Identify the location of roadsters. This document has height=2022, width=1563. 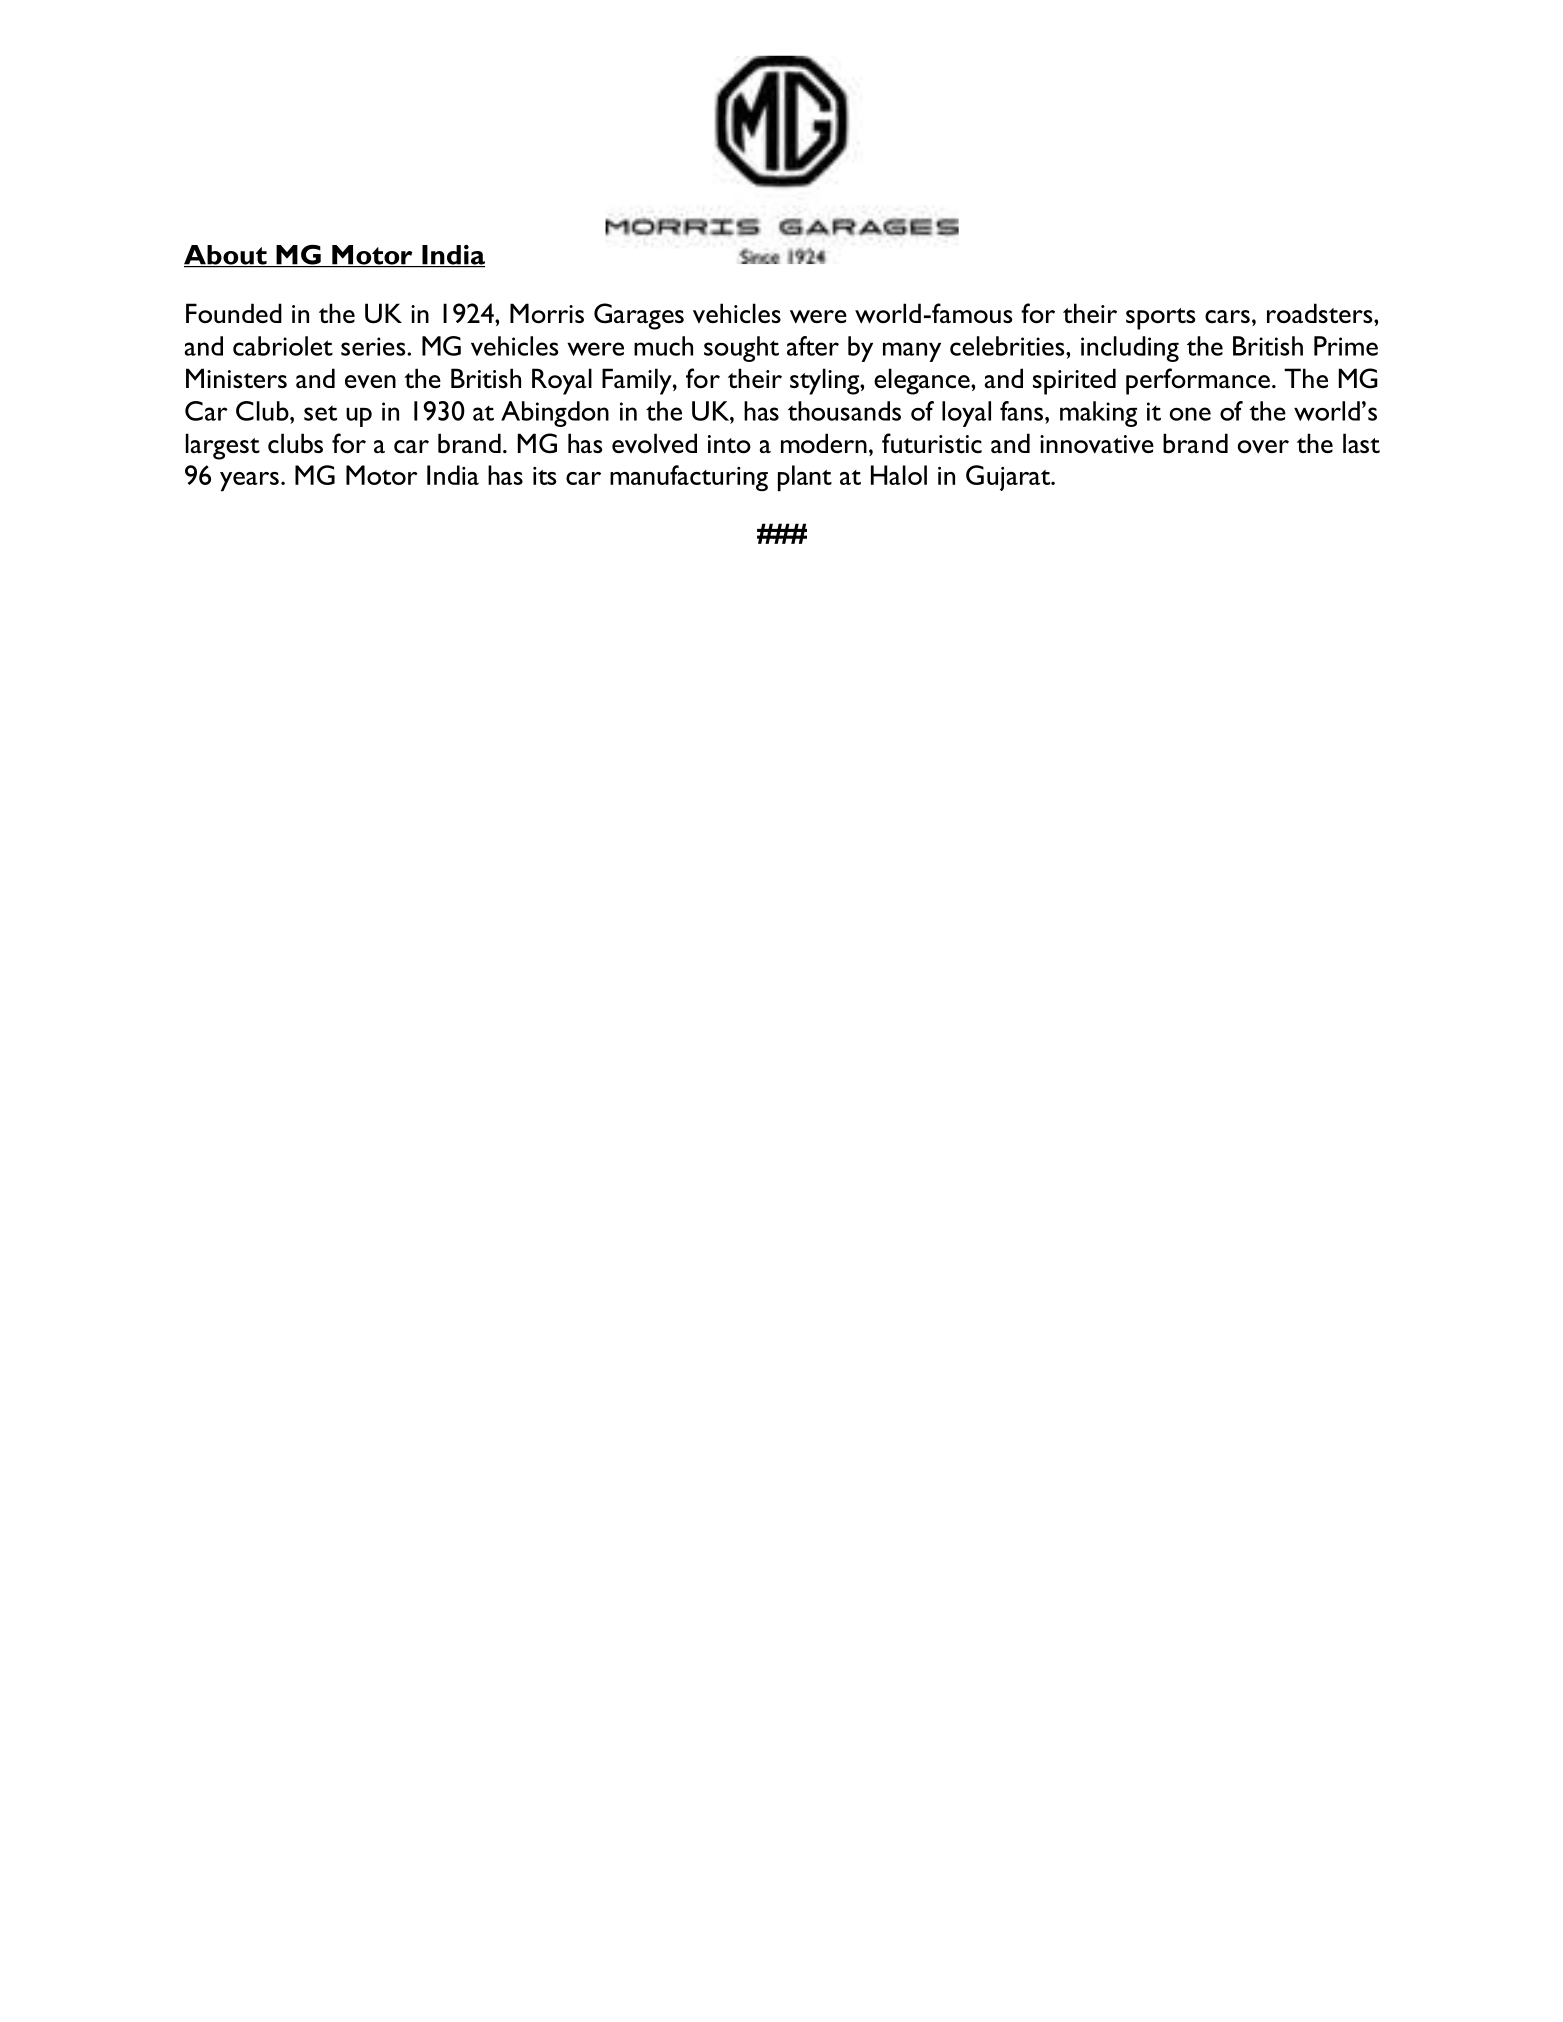
(1321, 313).
